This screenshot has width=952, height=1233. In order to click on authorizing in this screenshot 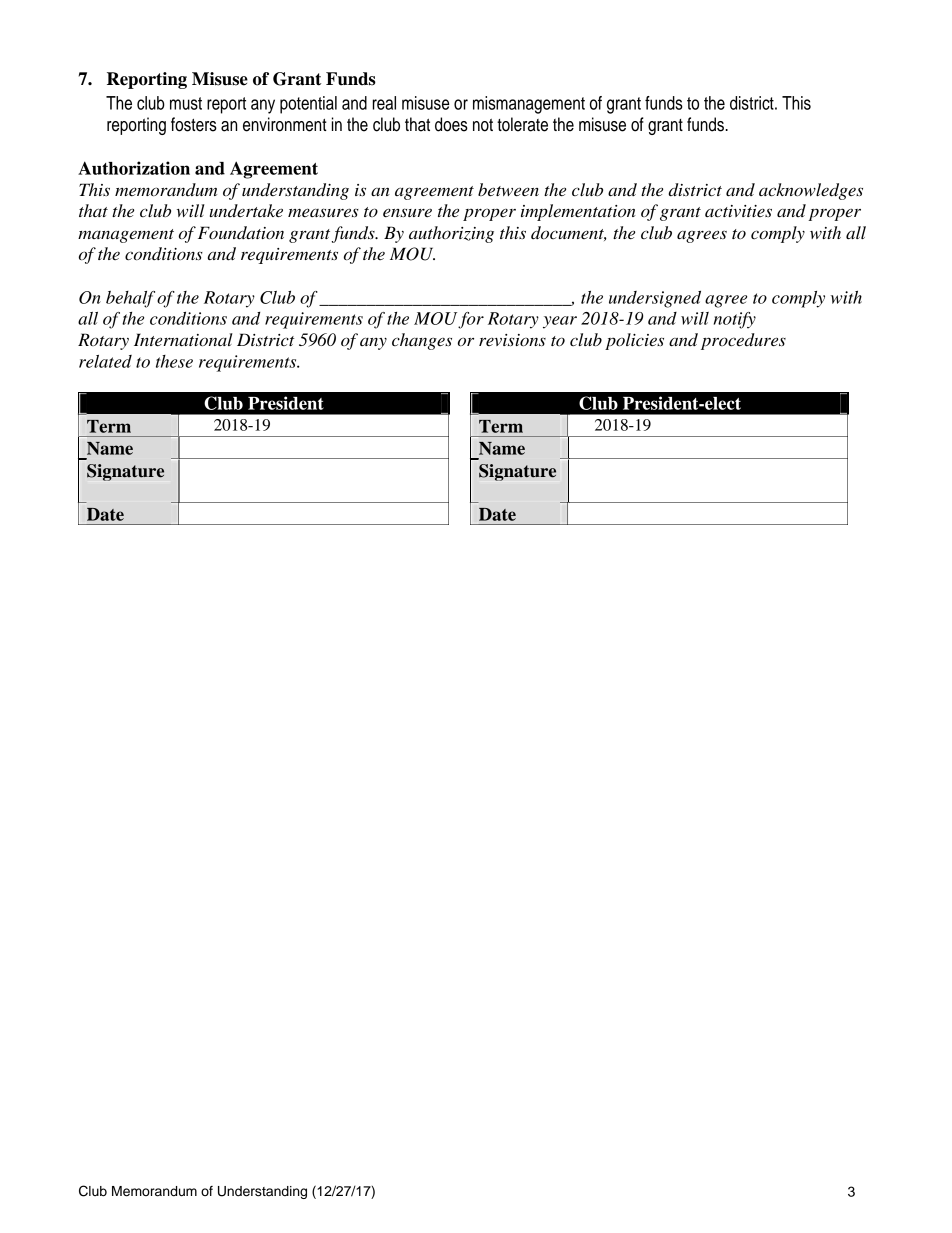, I will do `click(451, 234)`.
